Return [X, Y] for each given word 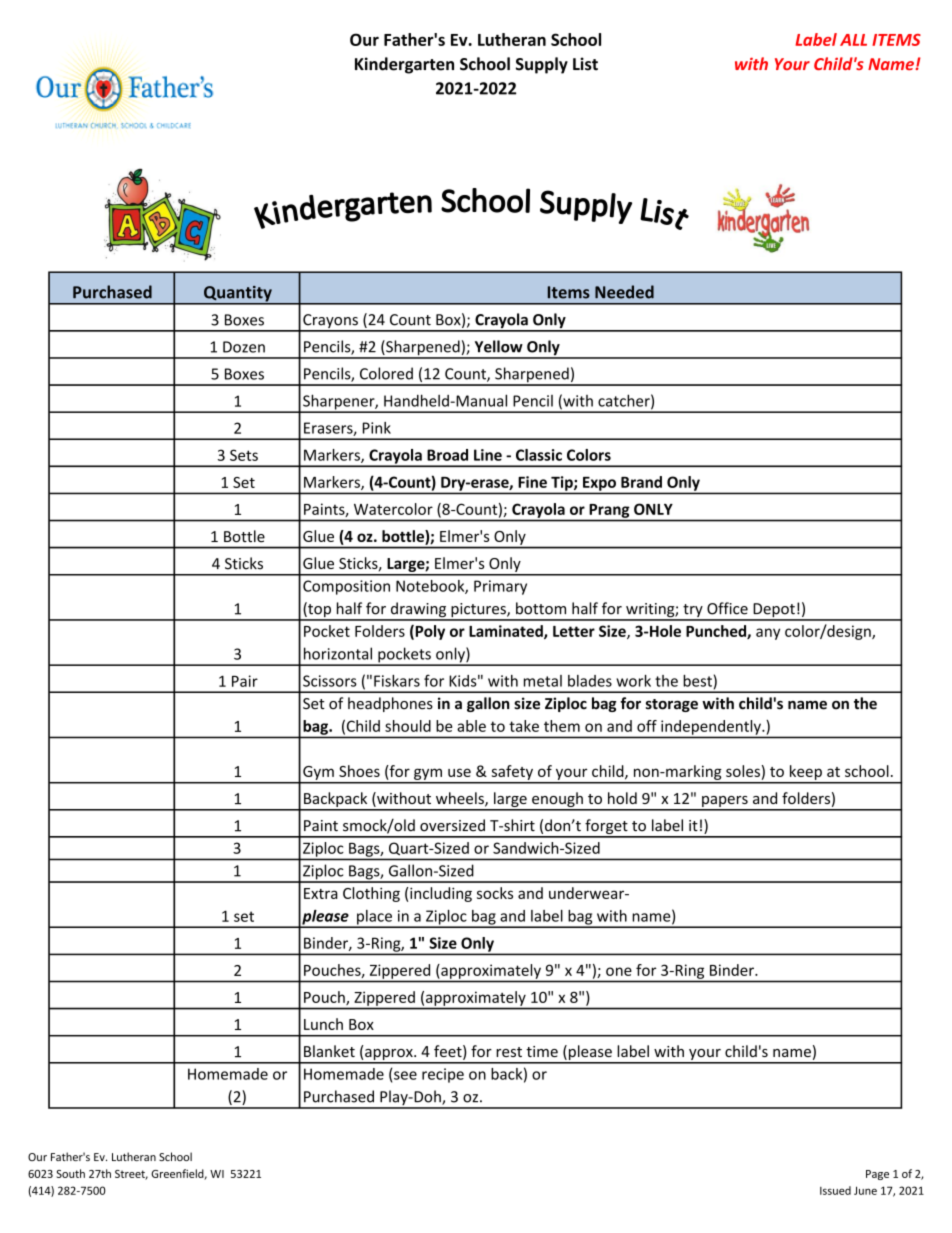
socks [495, 893]
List [585, 64]
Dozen [244, 347]
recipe [443, 1075]
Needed [624, 292]
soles [743, 771]
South [70, 1173]
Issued [835, 1190]
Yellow [499, 346]
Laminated [507, 632]
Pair [245, 681]
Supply [542, 65]
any [768, 634]
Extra [321, 893]
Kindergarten [404, 65]
